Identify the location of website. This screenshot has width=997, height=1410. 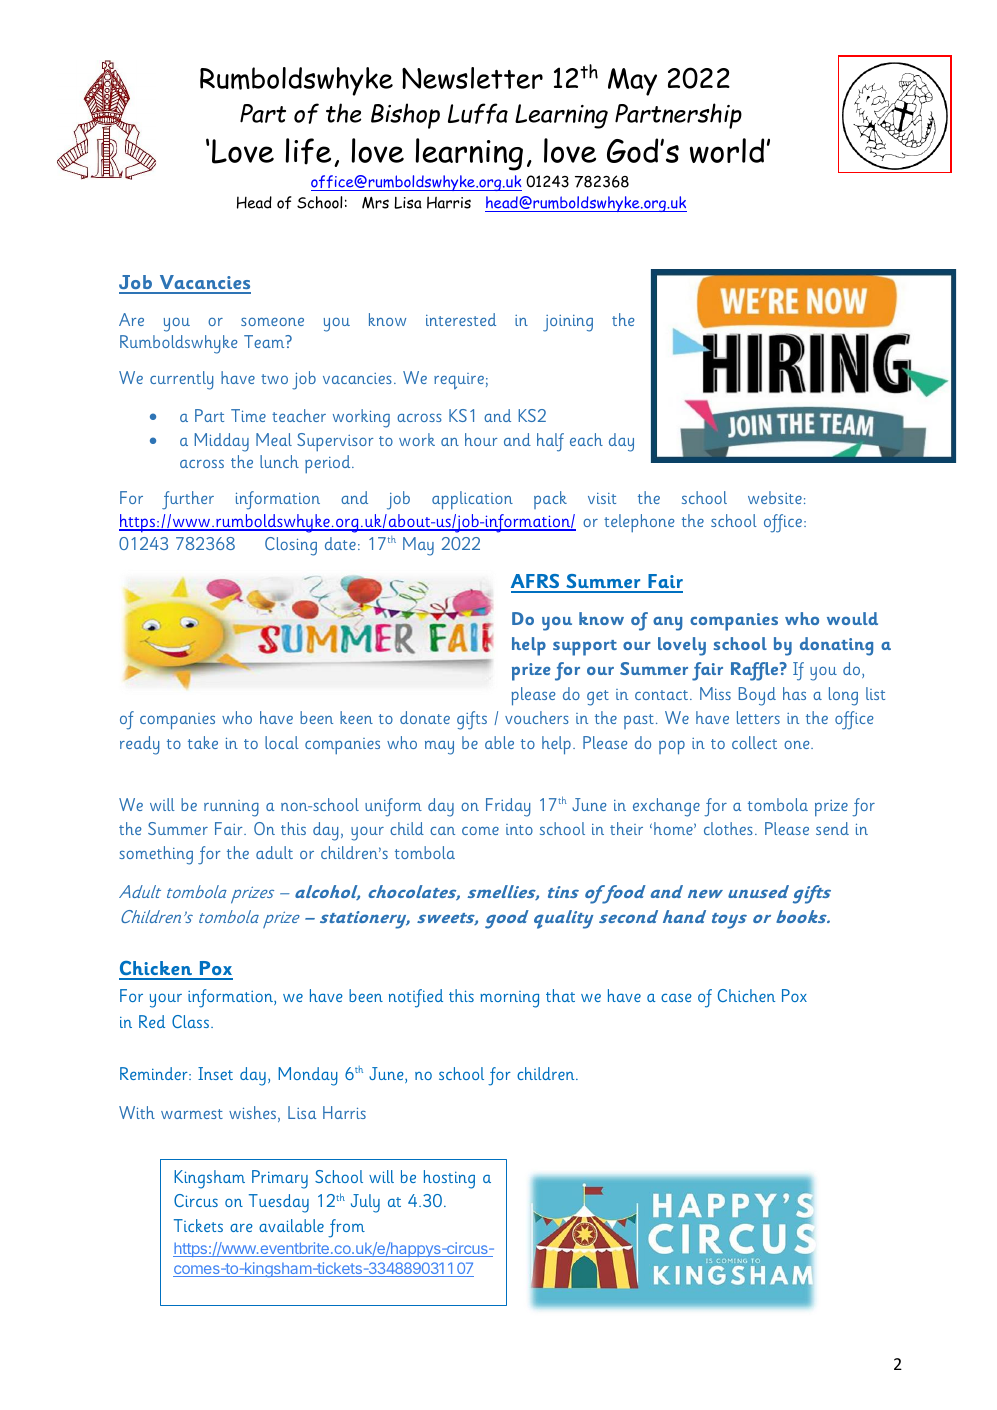
(775, 497).
